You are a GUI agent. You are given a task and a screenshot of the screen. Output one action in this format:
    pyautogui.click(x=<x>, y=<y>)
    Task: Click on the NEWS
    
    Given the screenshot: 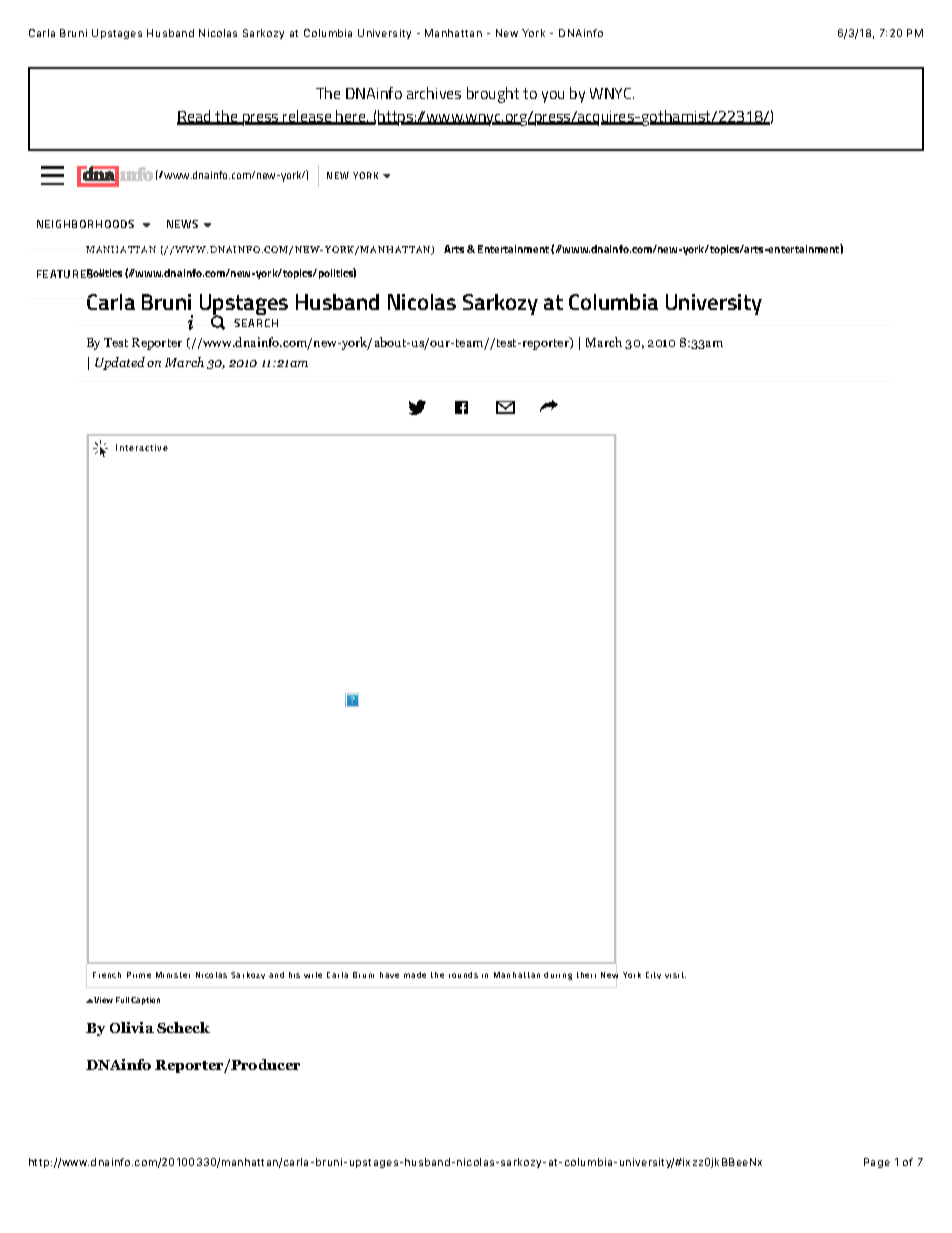 What is the action you would take?
    pyautogui.click(x=182, y=224)
